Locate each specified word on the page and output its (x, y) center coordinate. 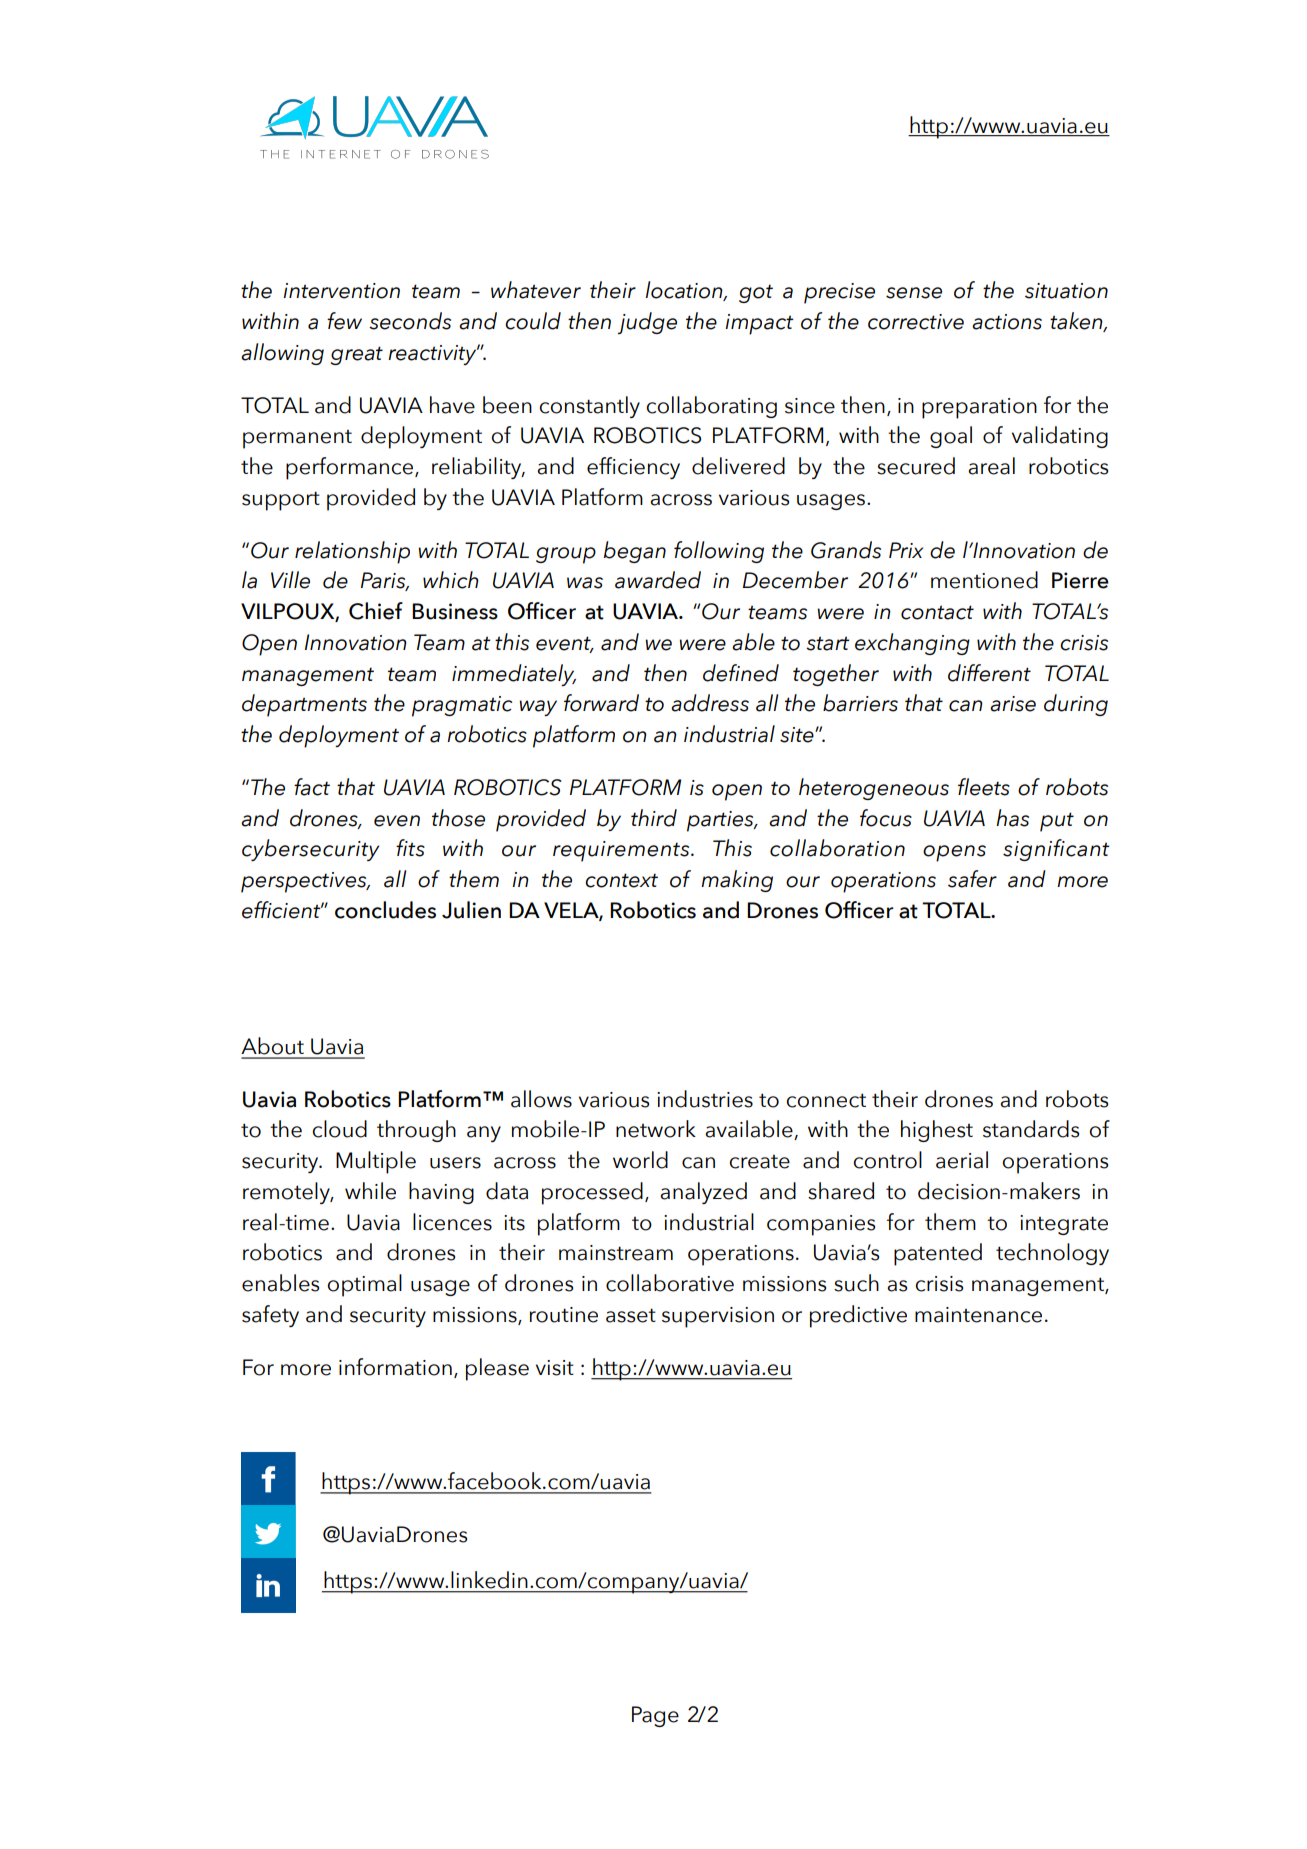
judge (647, 323)
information (395, 1367)
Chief (376, 611)
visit (555, 1368)
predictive (858, 1316)
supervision (718, 1317)
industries (705, 1099)
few (344, 321)
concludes (385, 910)
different (989, 673)
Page (655, 1716)
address (710, 703)
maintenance (978, 1315)
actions (1007, 322)
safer (972, 879)
